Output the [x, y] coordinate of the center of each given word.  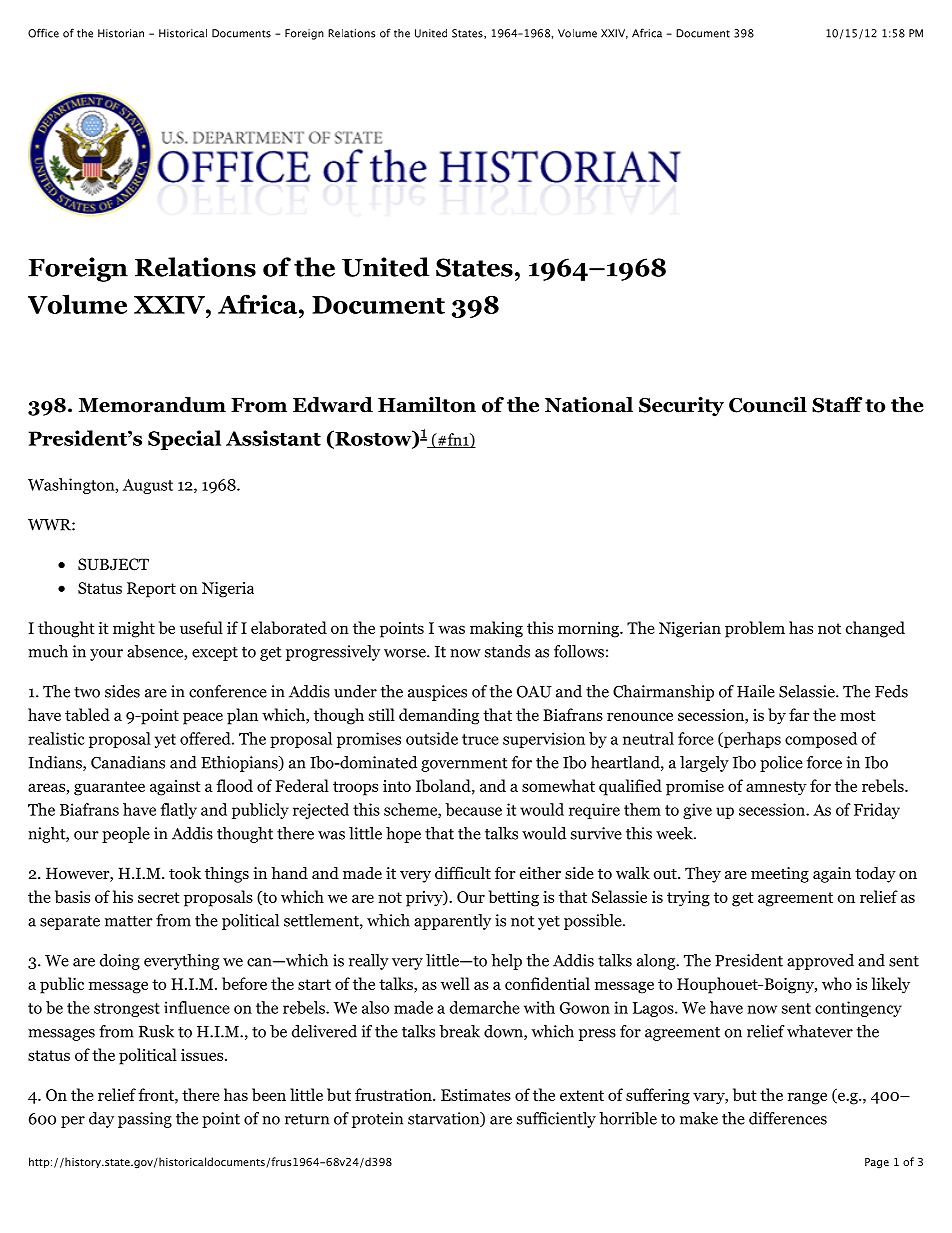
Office [43, 33]
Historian [121, 33]
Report [151, 590]
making [496, 629]
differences [788, 1118]
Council [768, 405]
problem [755, 629]
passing [145, 1120]
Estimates [476, 1095]
